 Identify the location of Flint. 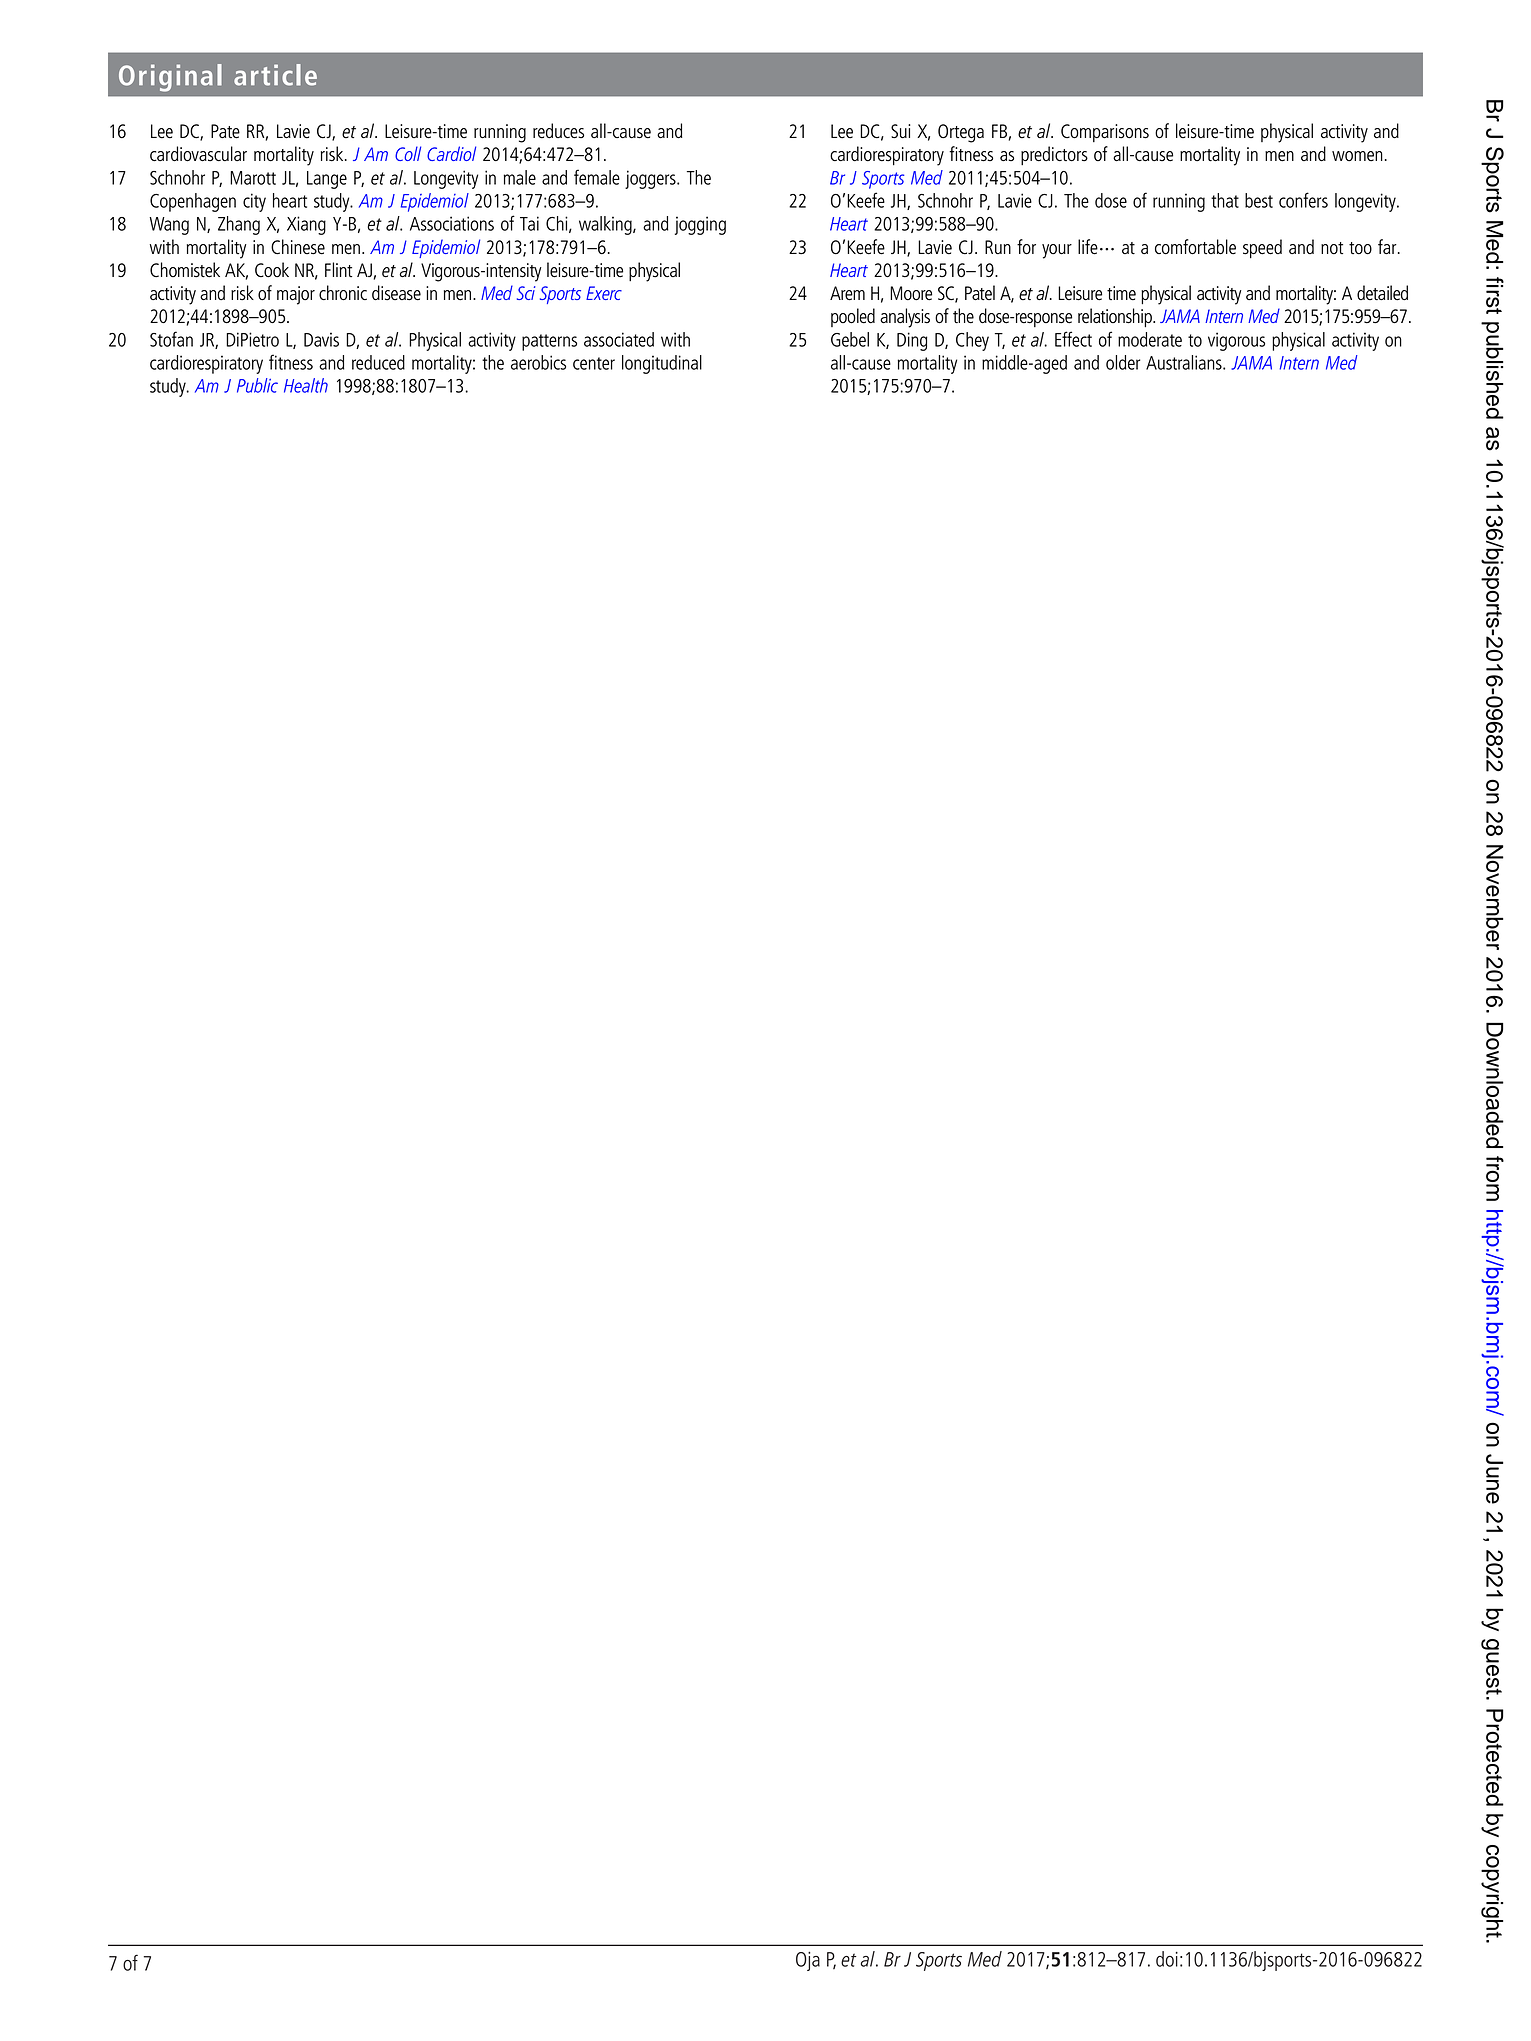
(338, 269).
